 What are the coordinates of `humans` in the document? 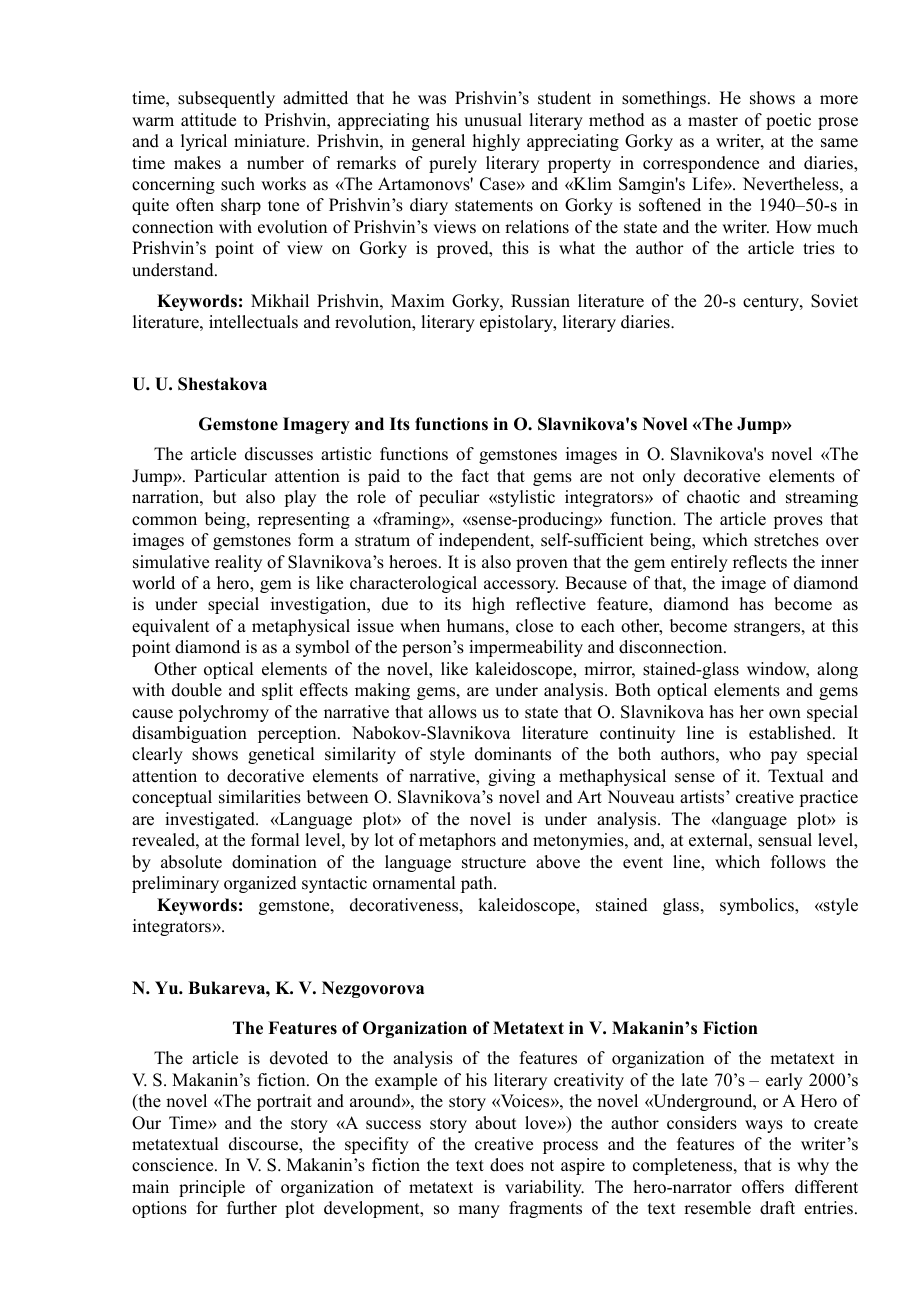 It's located at (475, 626).
